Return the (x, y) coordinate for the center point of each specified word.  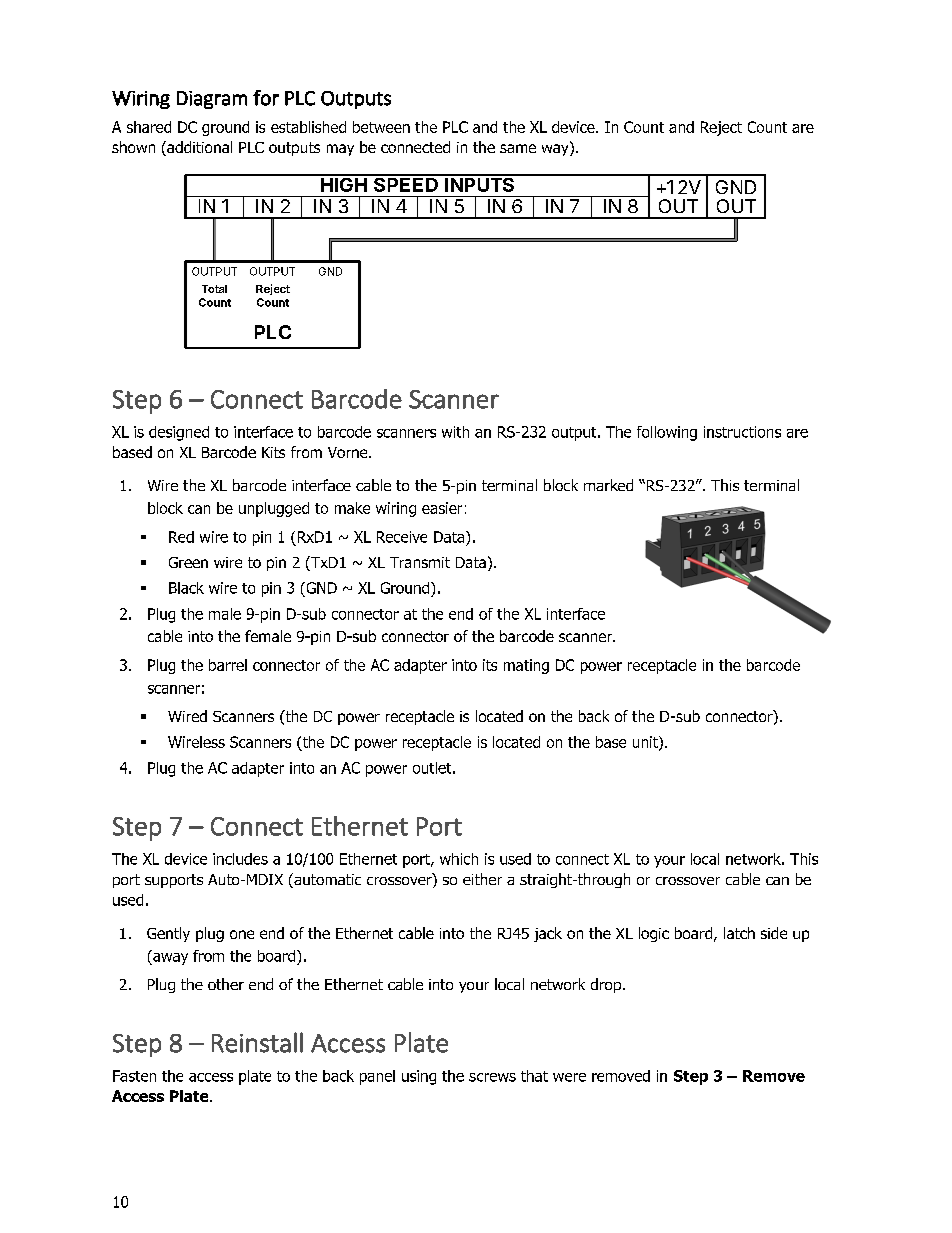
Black (186, 588)
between (381, 127)
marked (608, 485)
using (419, 1077)
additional (198, 148)
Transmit (420, 562)
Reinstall (257, 1042)
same (518, 148)
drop (606, 985)
